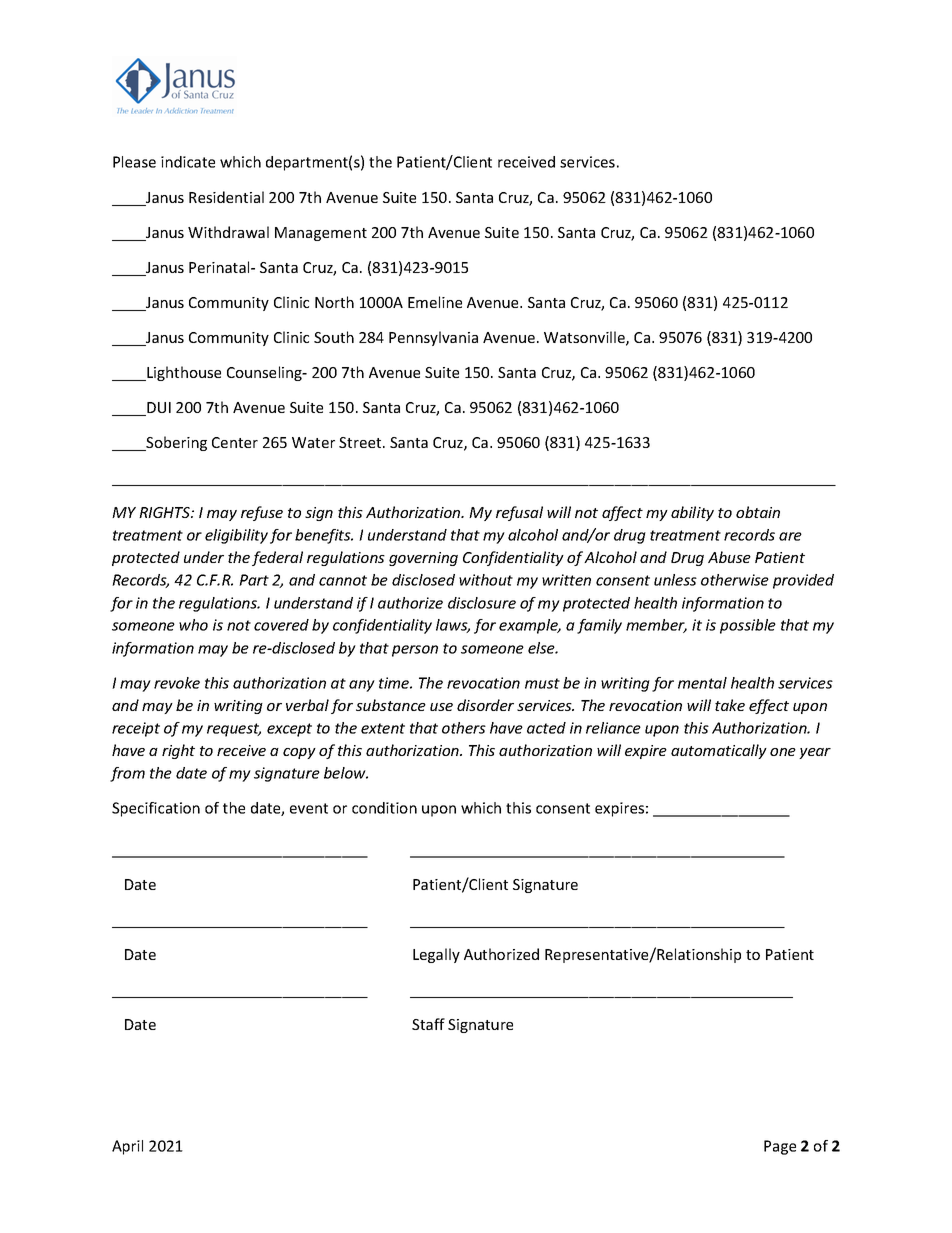 This image has width=952, height=1233. What do you see at coordinates (758, 512) in the image?
I see `obtain` at bounding box center [758, 512].
